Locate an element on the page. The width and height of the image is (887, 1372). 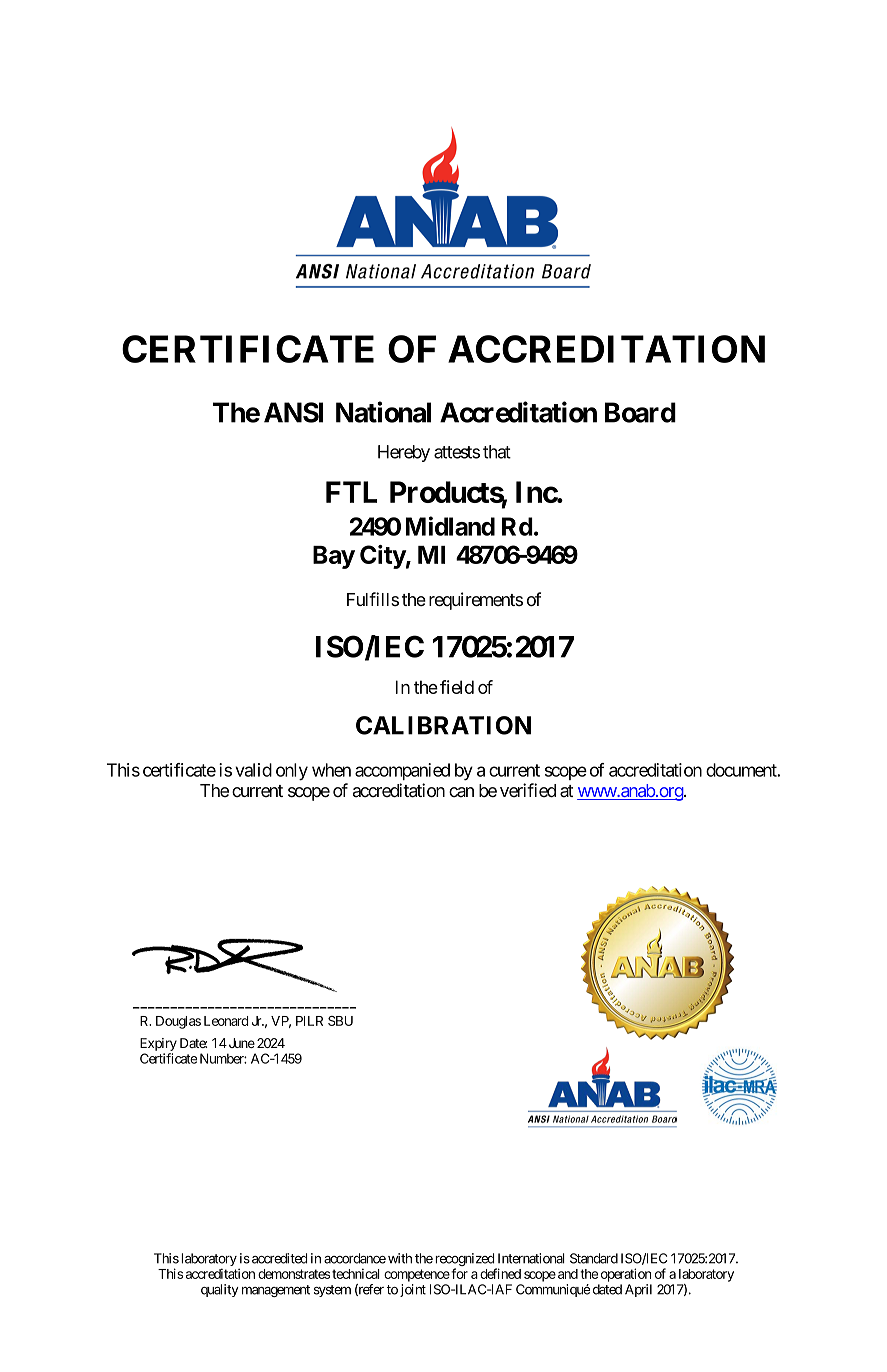
Standard is located at coordinates (594, 1258).
